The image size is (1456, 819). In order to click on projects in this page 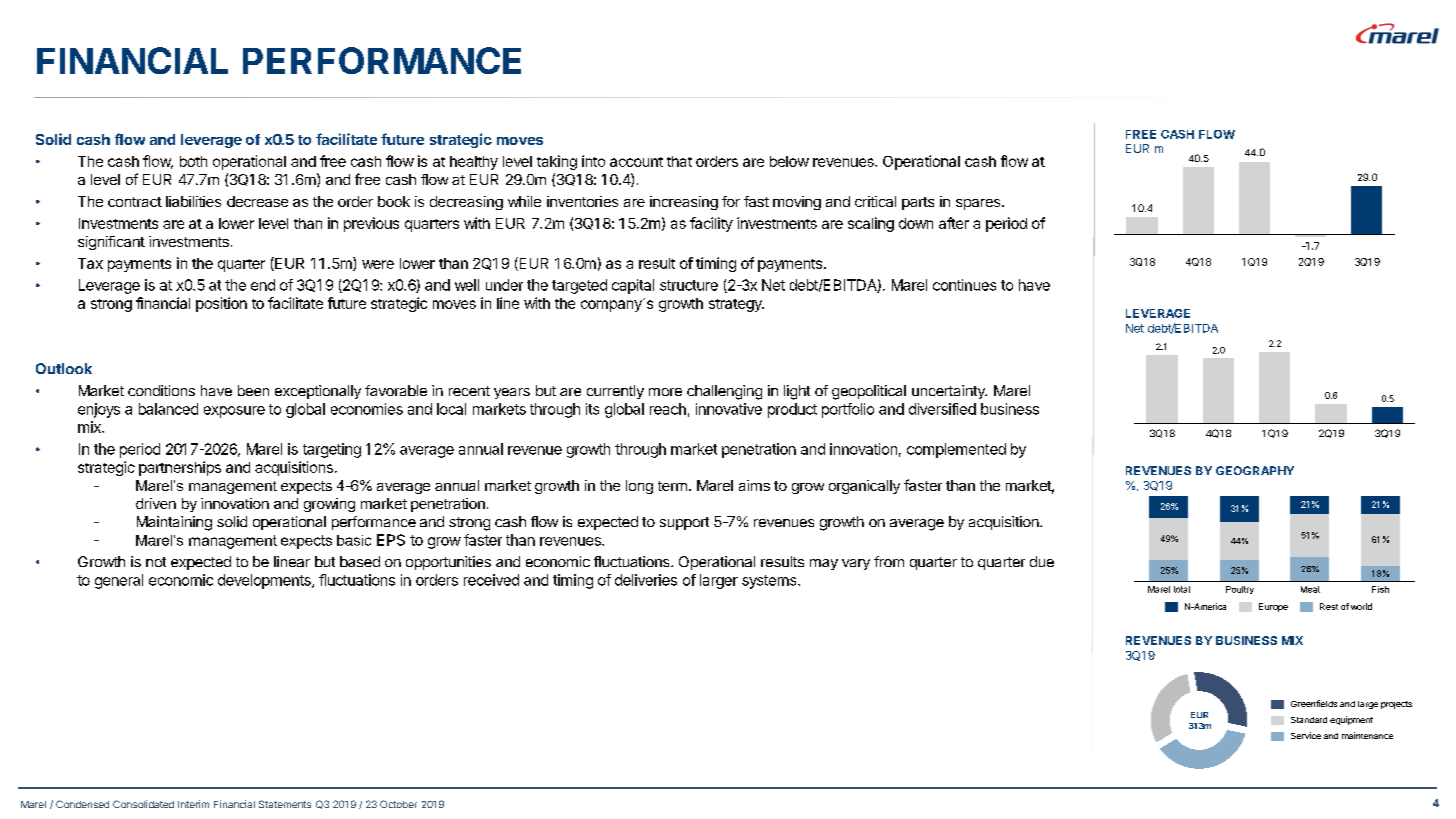, I will do `click(1396, 705)`.
